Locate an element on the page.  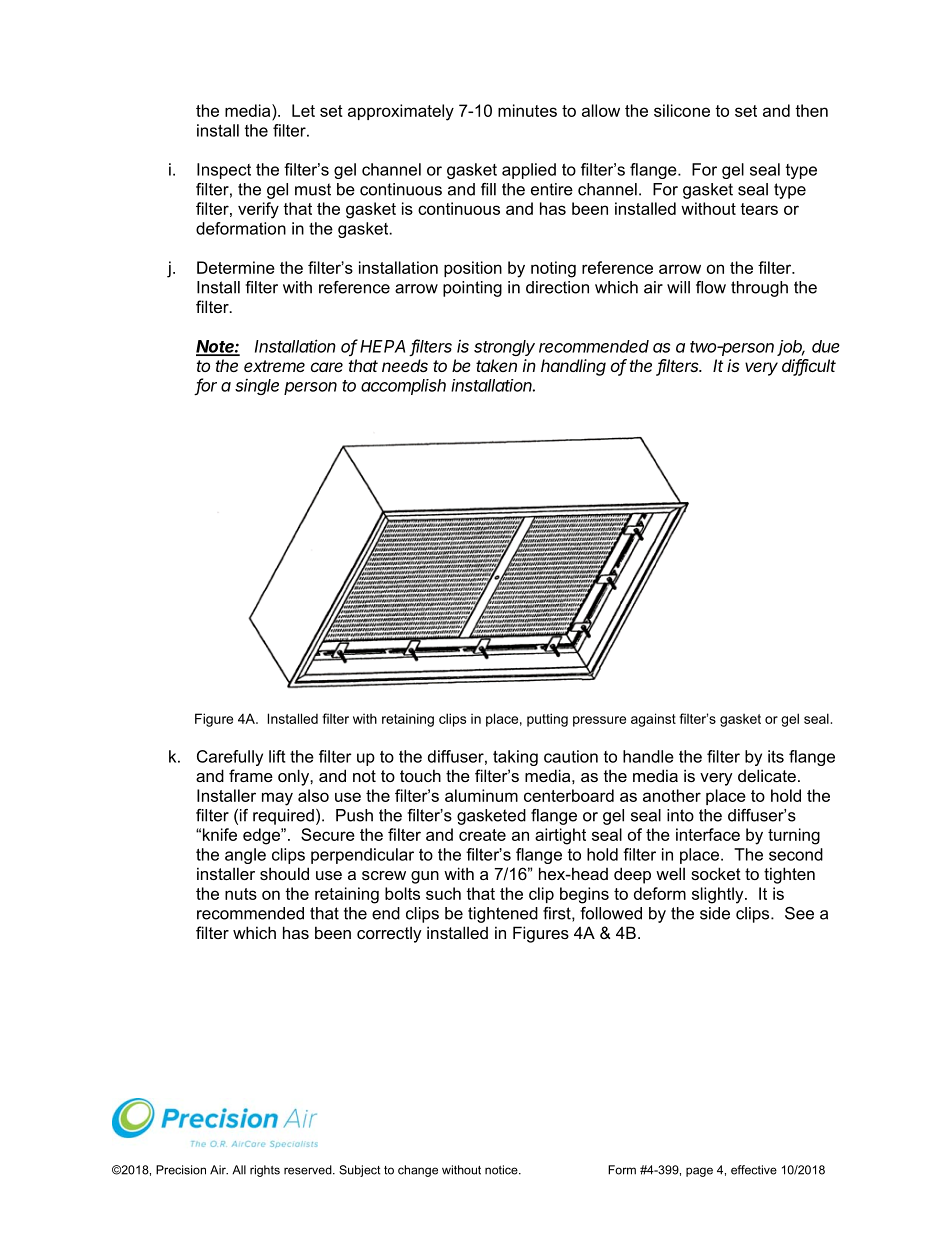
notice is located at coordinates (502, 1170).
